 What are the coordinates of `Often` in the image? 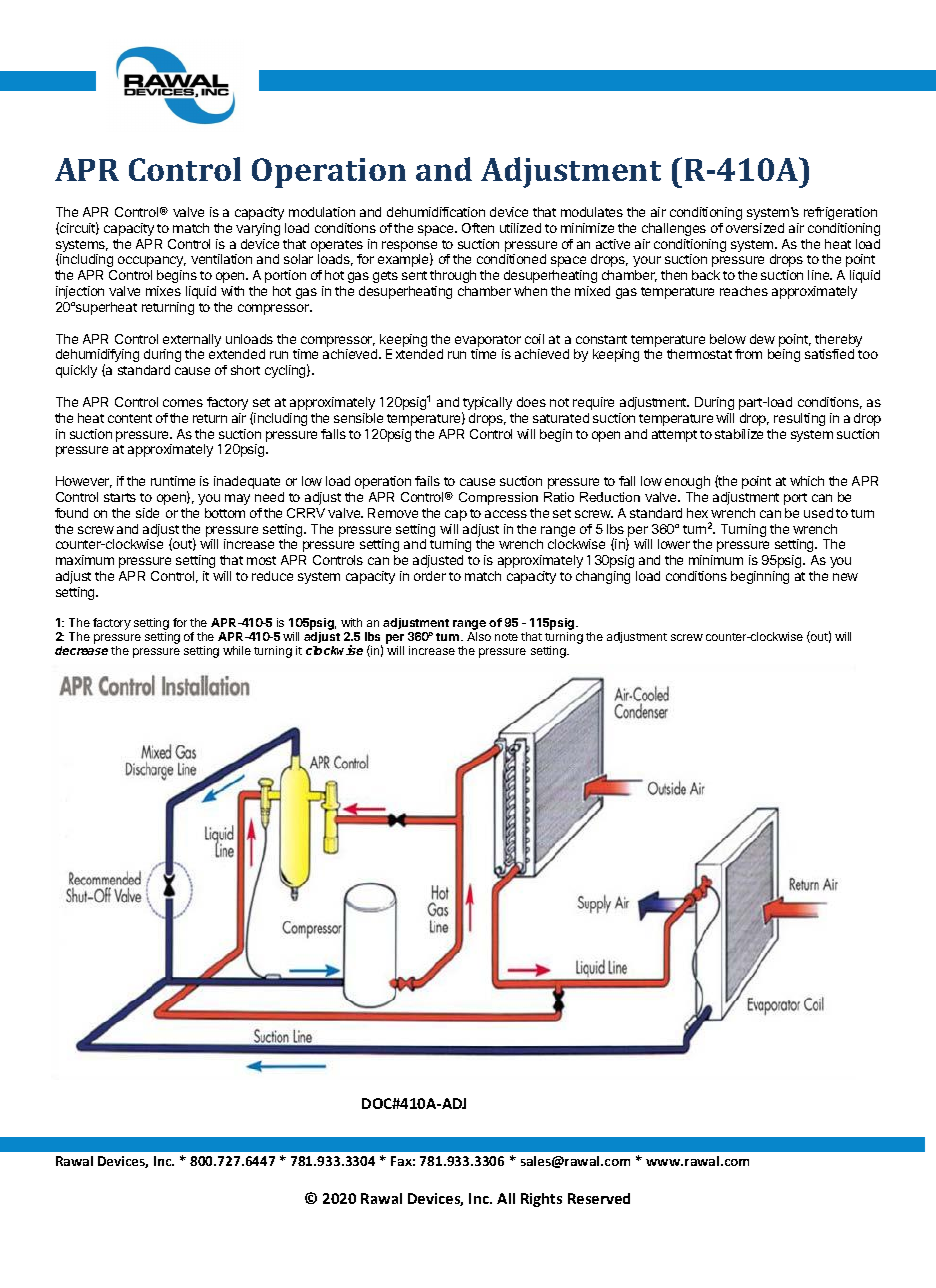 It's located at (478, 228).
